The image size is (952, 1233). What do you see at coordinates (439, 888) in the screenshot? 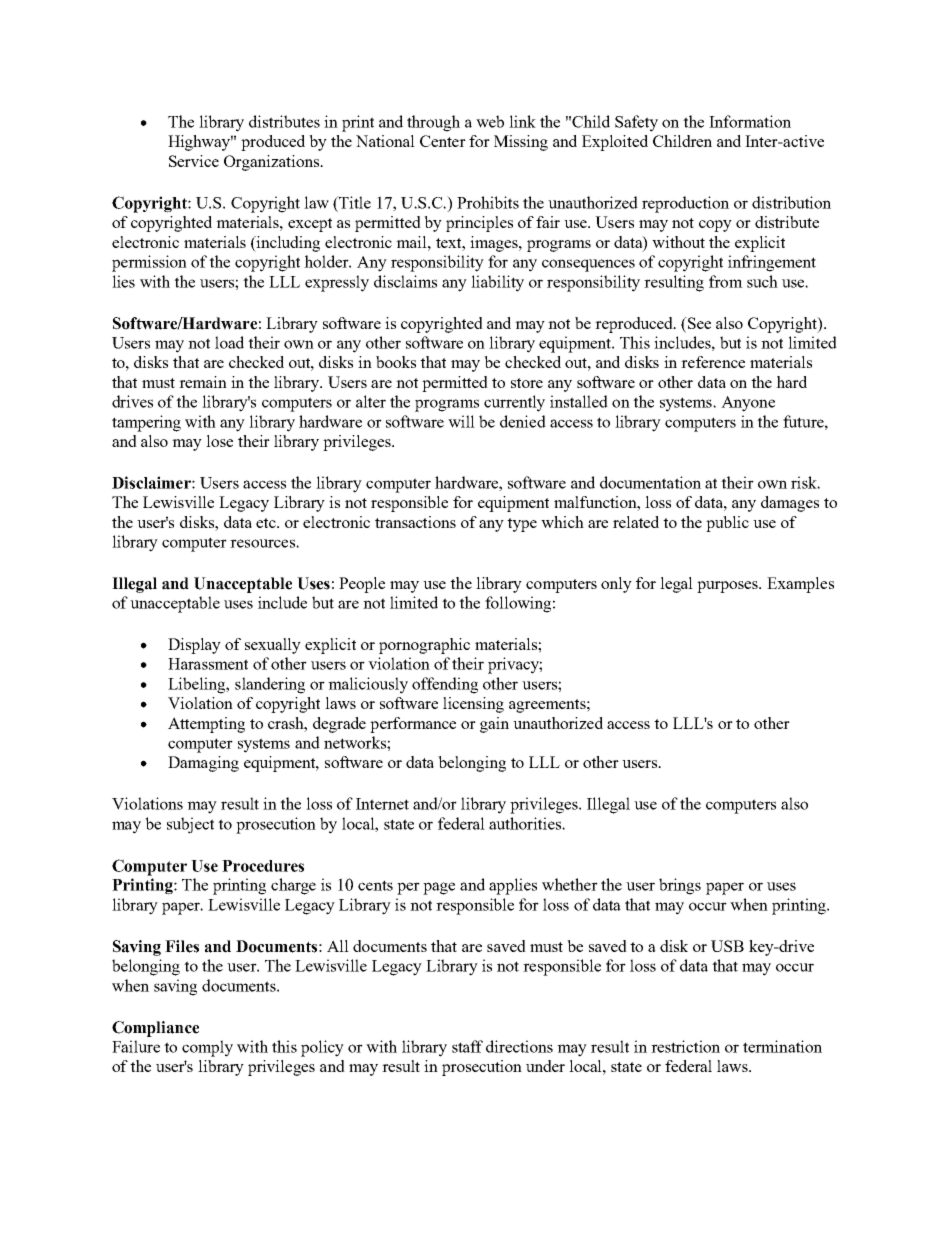
I see `page` at bounding box center [439, 888].
